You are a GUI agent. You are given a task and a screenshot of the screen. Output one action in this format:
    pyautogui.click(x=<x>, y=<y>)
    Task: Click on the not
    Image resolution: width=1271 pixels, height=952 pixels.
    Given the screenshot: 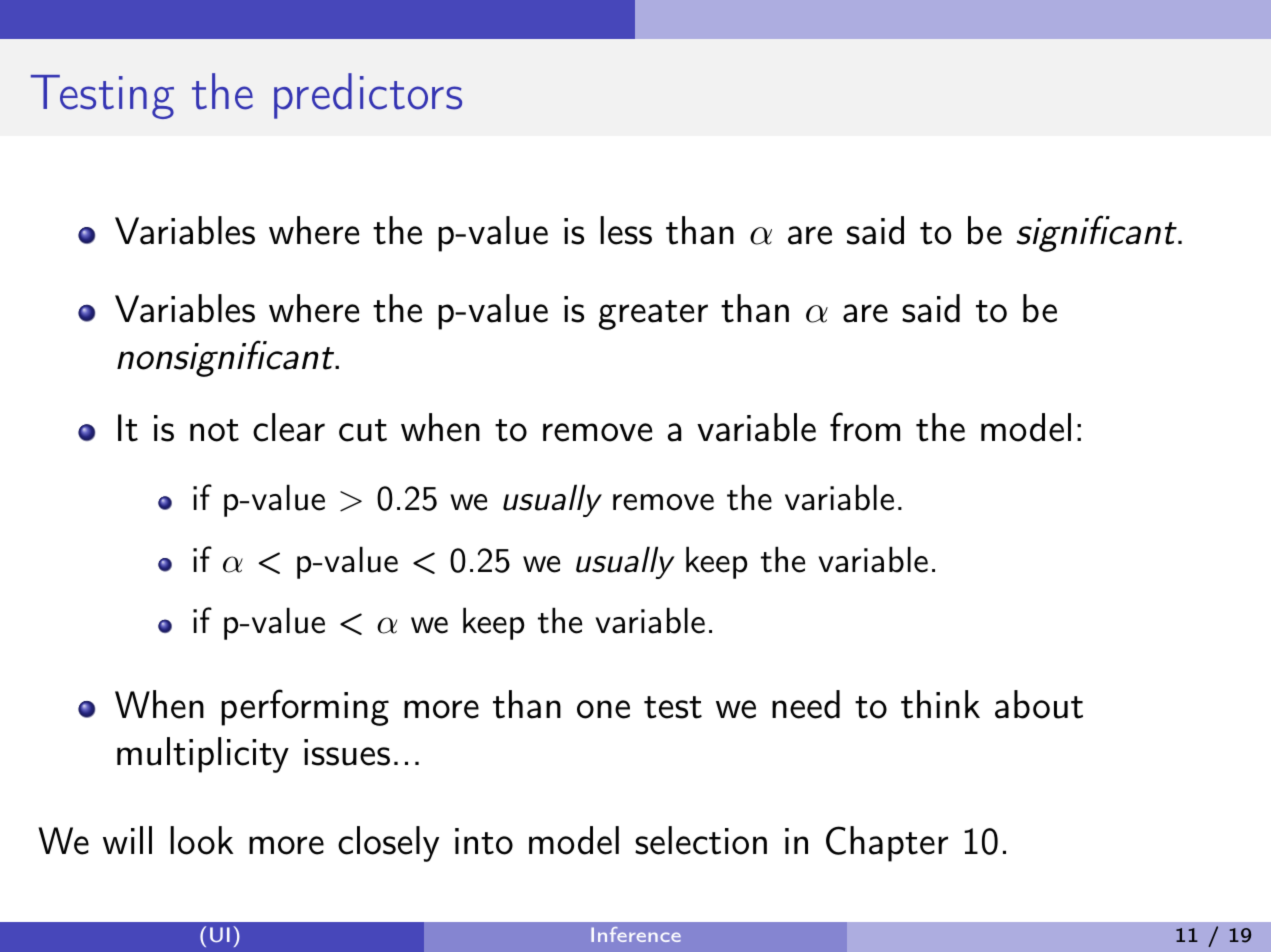 What is the action you would take?
    pyautogui.click(x=214, y=430)
